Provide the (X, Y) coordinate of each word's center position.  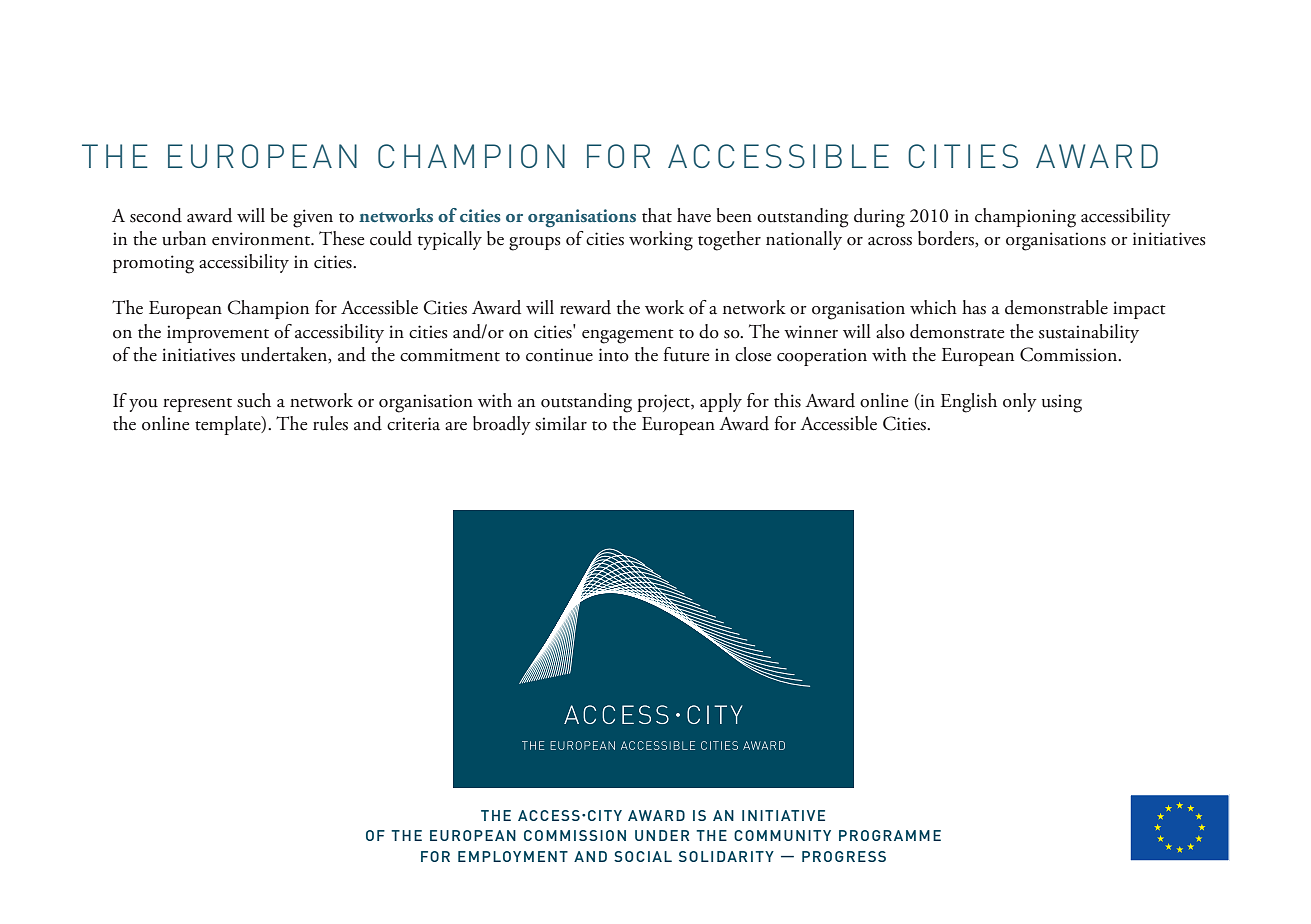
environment (262, 239)
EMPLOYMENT (513, 856)
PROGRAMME (890, 835)
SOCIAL (643, 856)
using (1062, 403)
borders (947, 238)
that (657, 215)
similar (561, 423)
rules (330, 423)
